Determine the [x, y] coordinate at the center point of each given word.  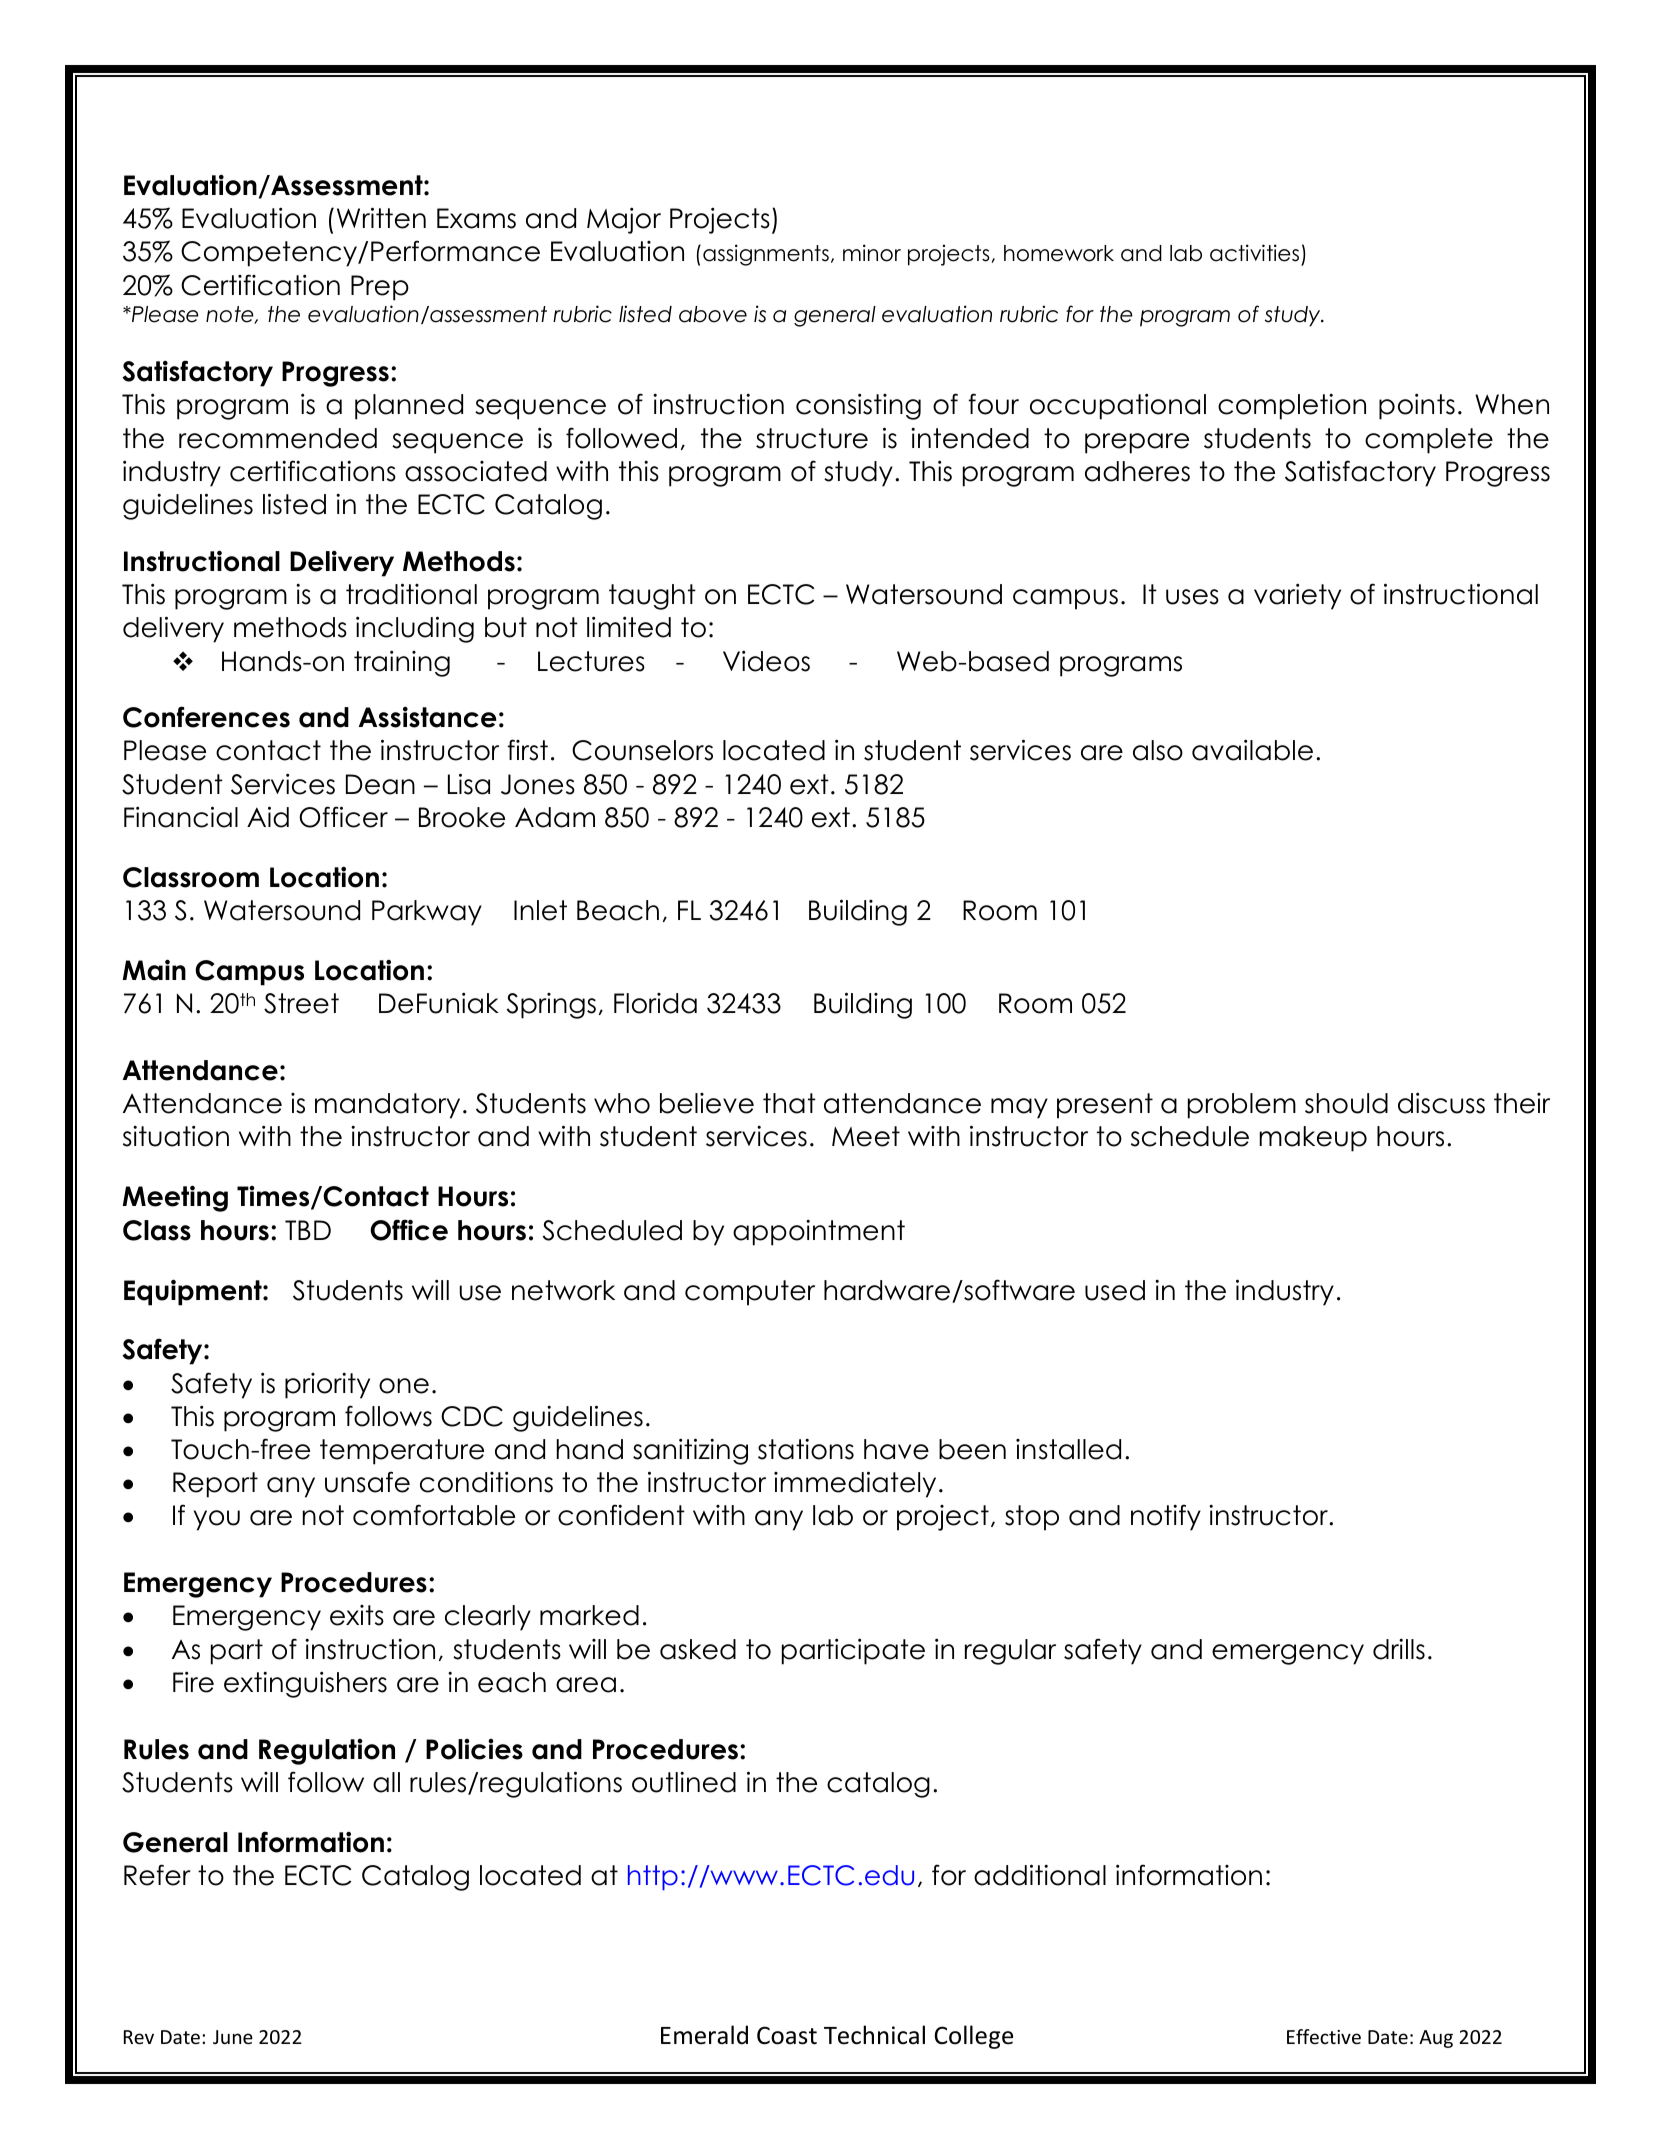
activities [1256, 254]
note [231, 315]
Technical [874, 2035]
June [233, 2037]
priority [327, 1386]
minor [872, 253]
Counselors [642, 750]
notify [1166, 1517]
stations [806, 1449]
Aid [268, 817]
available [1252, 750]
